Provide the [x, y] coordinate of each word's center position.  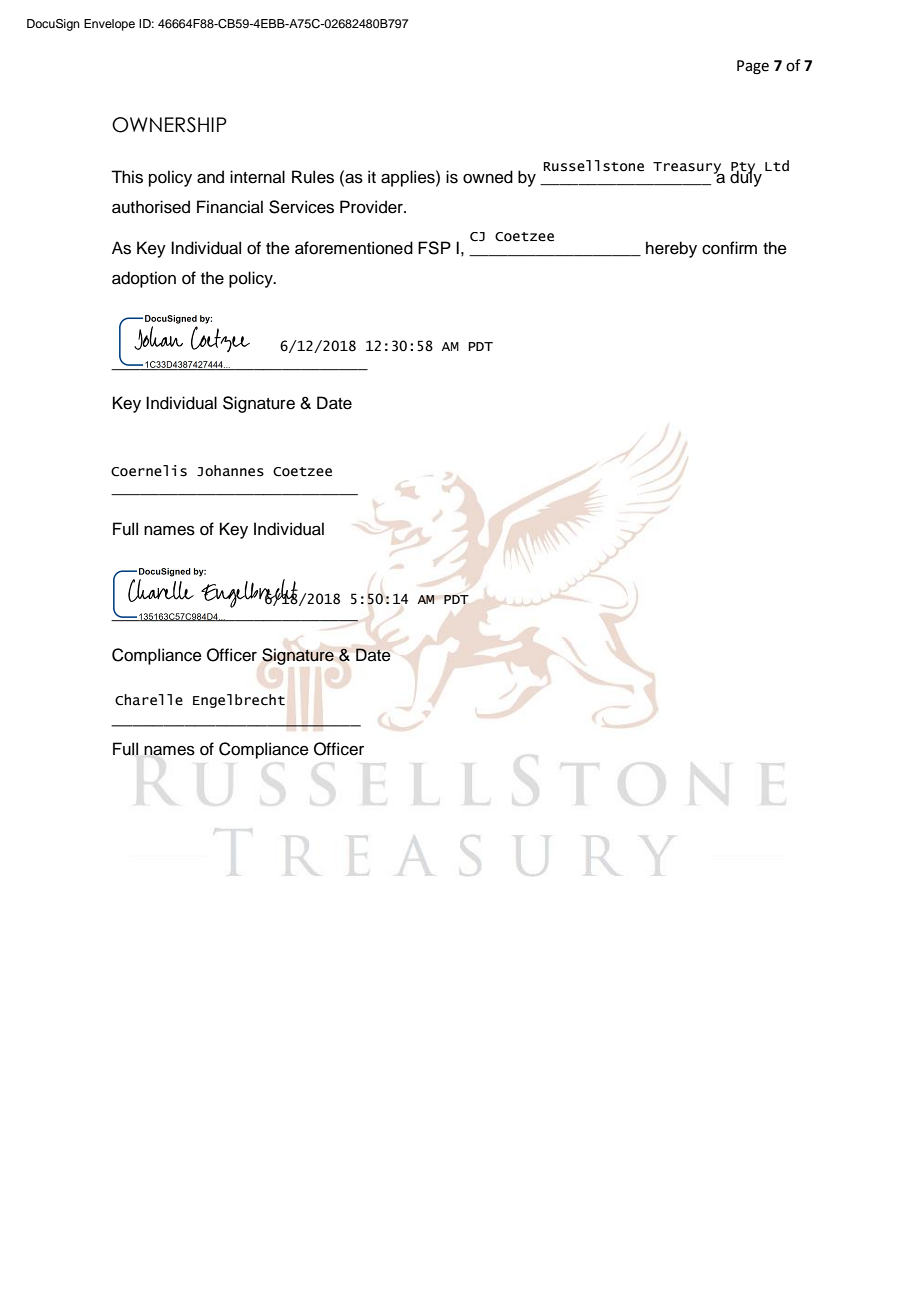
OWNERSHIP [169, 125]
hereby [671, 249]
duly [746, 177]
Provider [372, 207]
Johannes [230, 471]
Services [301, 207]
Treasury [688, 169]
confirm [729, 248]
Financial [230, 207]
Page [753, 67]
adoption [144, 279]
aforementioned [354, 248]
